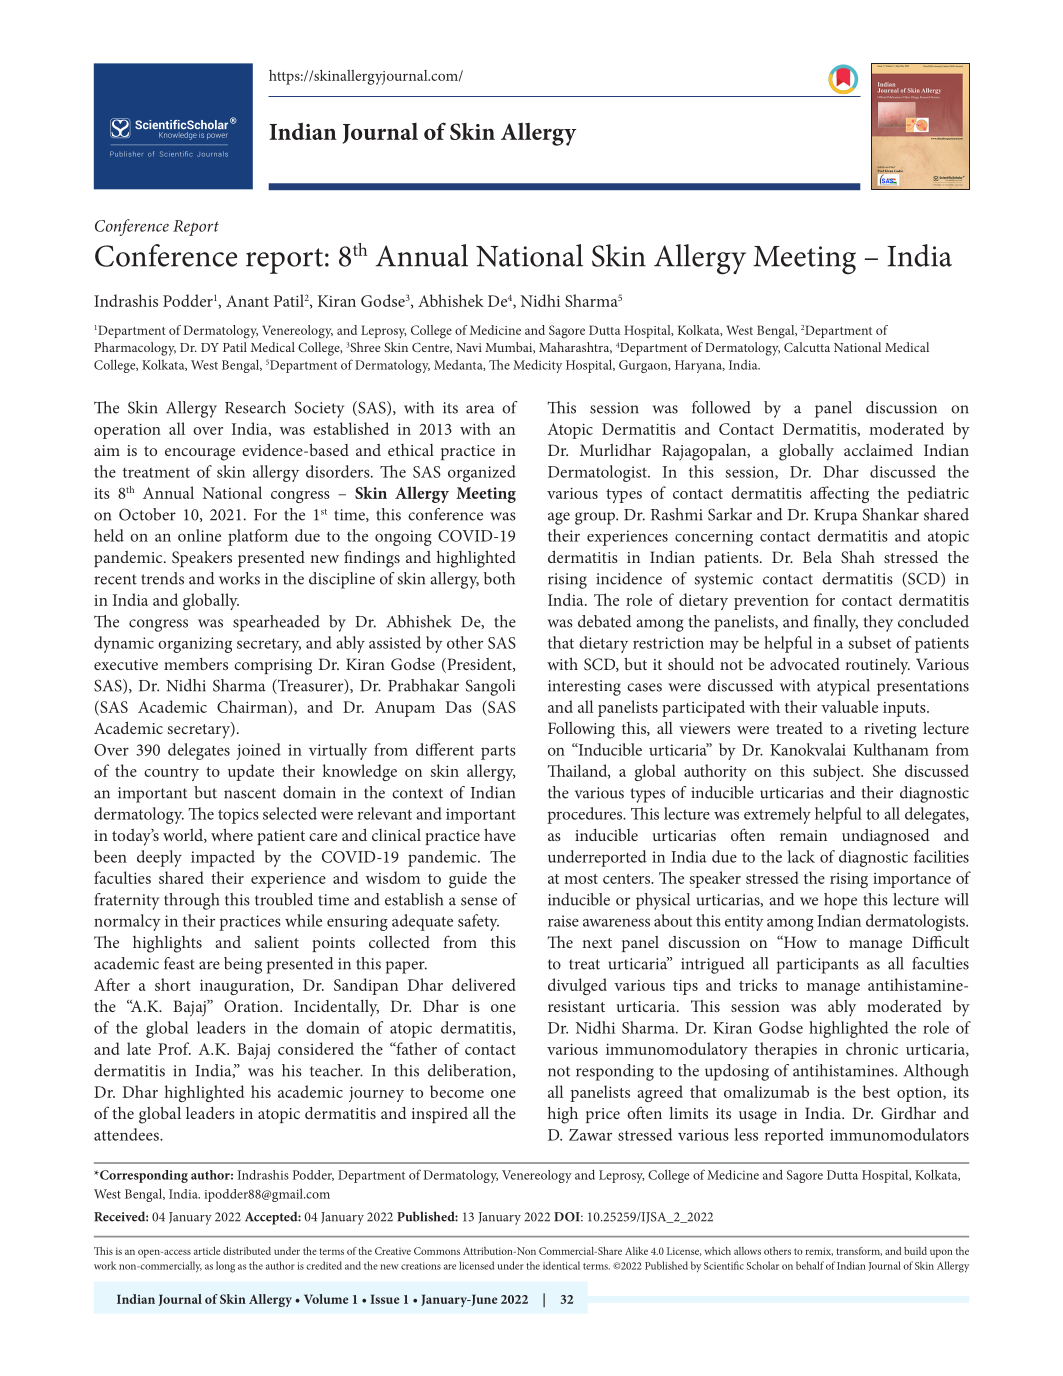 The width and height of the screenshot is (1063, 1376). Describe the element at coordinates (243, 965) in the screenshot. I see `being` at that location.
